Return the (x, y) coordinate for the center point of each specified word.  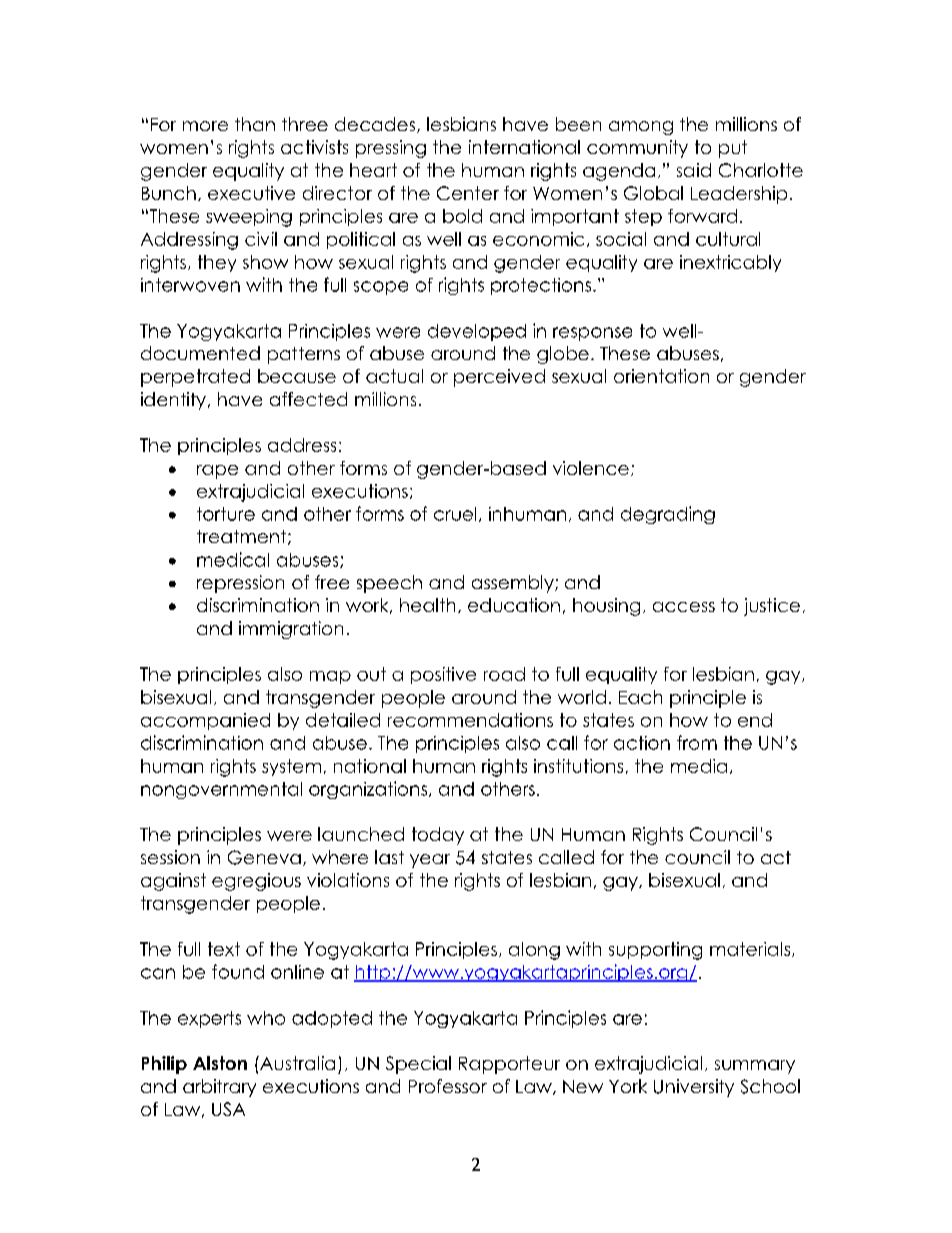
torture (226, 514)
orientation (661, 376)
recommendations (470, 720)
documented (200, 353)
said (694, 170)
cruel (455, 514)
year (430, 861)
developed (477, 332)
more (205, 126)
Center (468, 193)
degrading (668, 515)
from (697, 742)
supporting (655, 951)
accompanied (205, 721)
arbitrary (219, 1088)
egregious (256, 882)
